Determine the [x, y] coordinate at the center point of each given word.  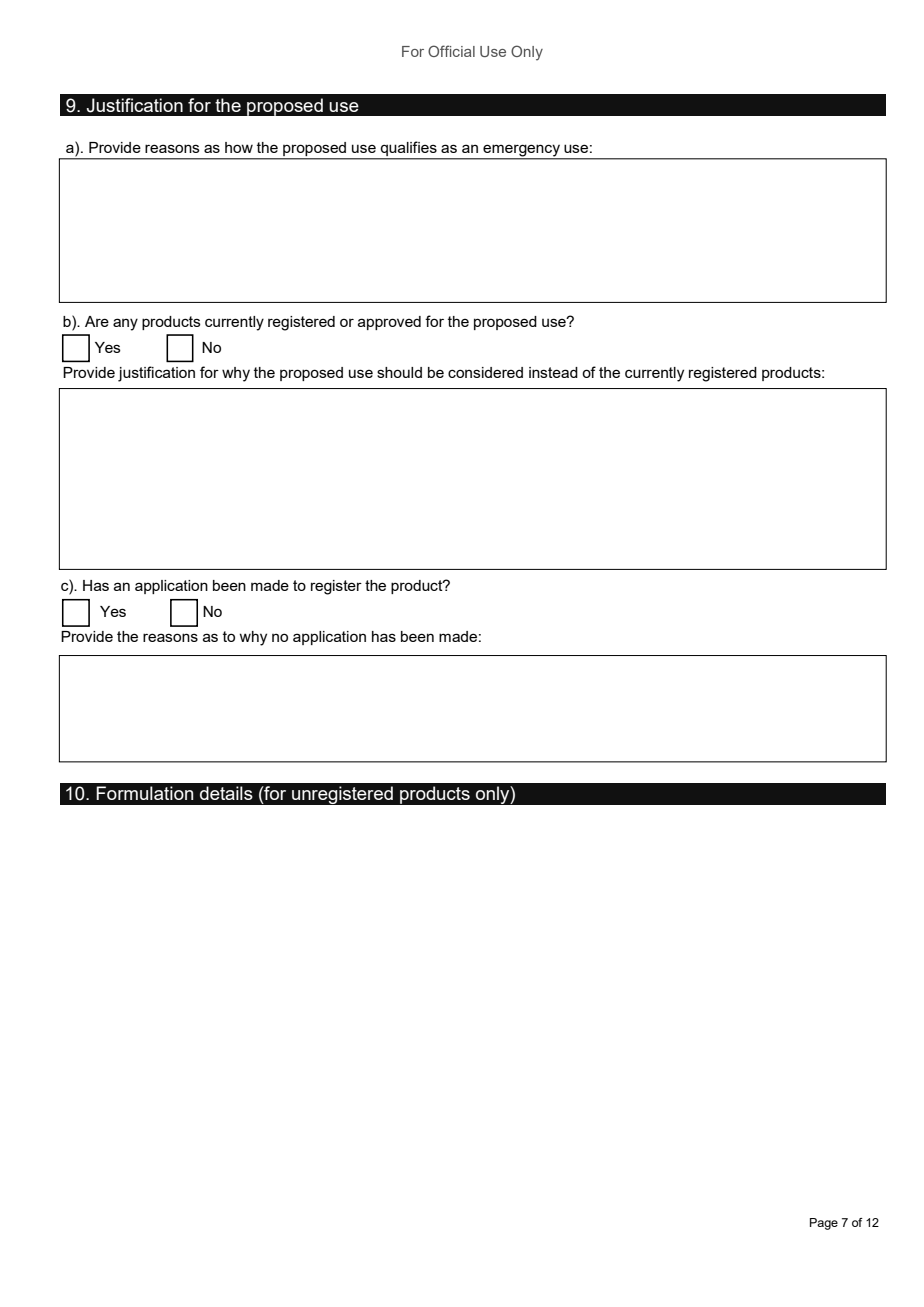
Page [824, 1224]
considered [485, 372]
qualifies [408, 150]
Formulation [144, 793]
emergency [521, 151]
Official [451, 51]
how [239, 147]
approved [389, 323]
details [226, 793]
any [125, 324]
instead [553, 372]
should [399, 372]
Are [97, 321]
